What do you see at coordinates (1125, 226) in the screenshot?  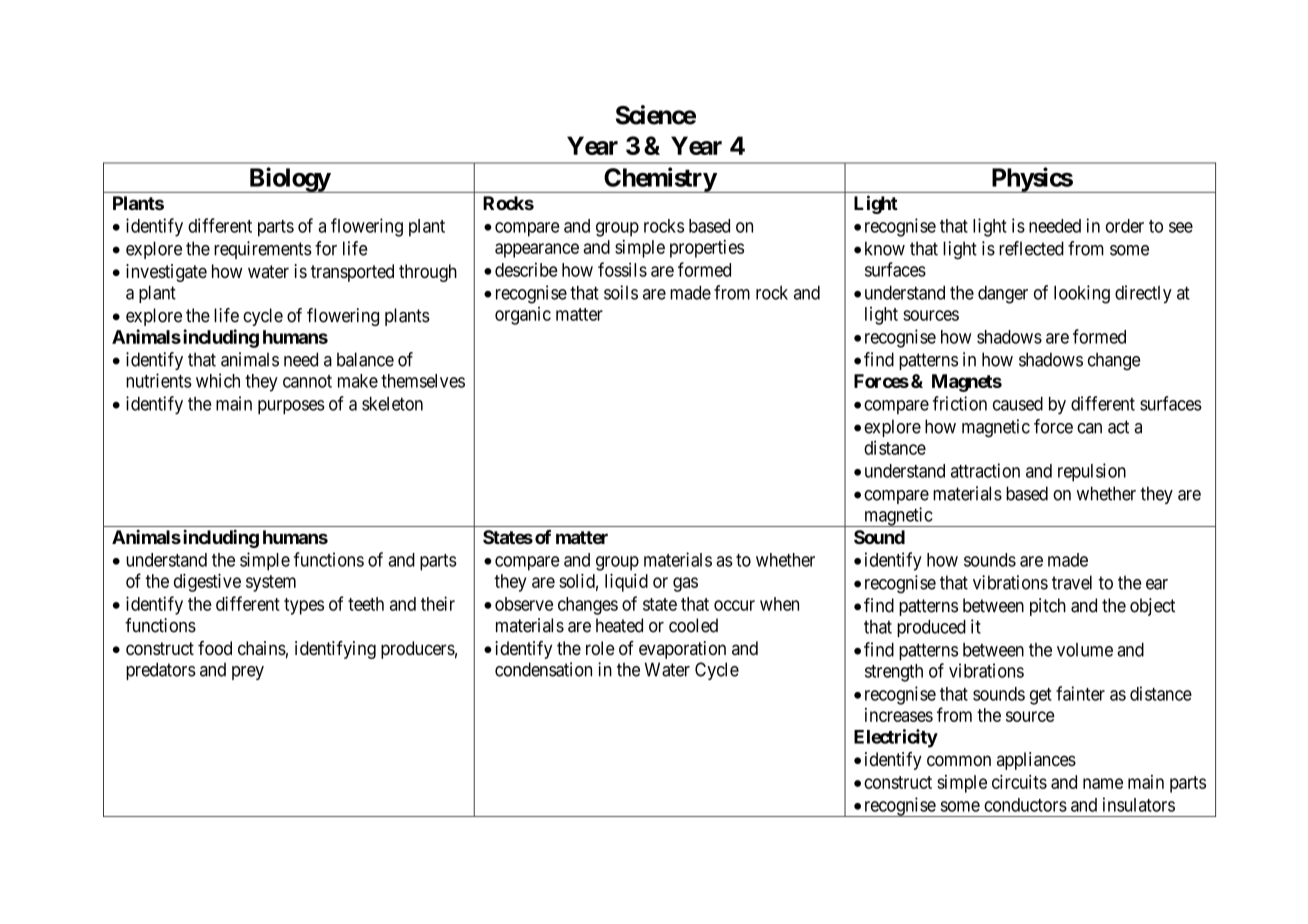 I see `order` at bounding box center [1125, 226].
